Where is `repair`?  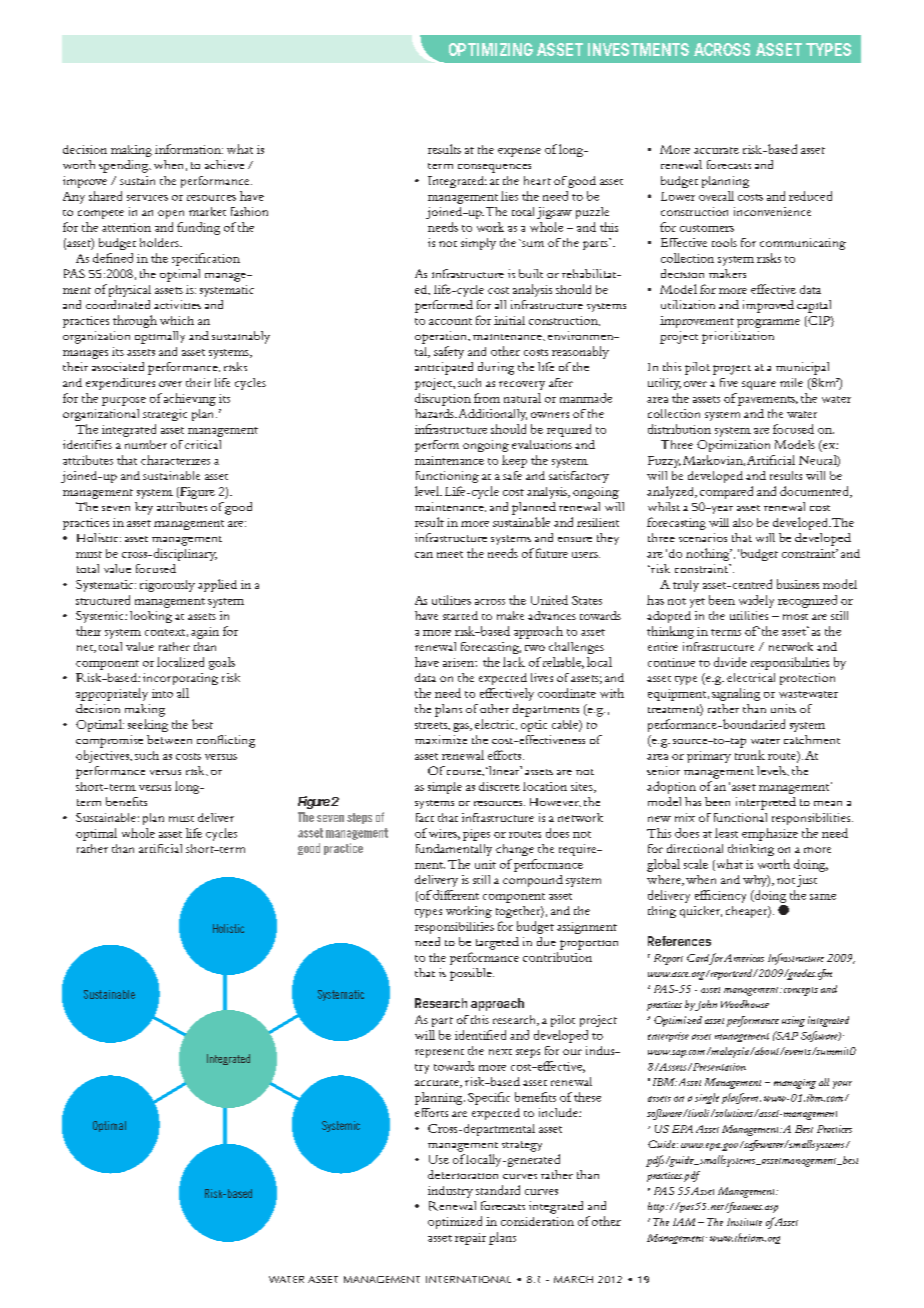 repair is located at coordinates (470, 1239).
